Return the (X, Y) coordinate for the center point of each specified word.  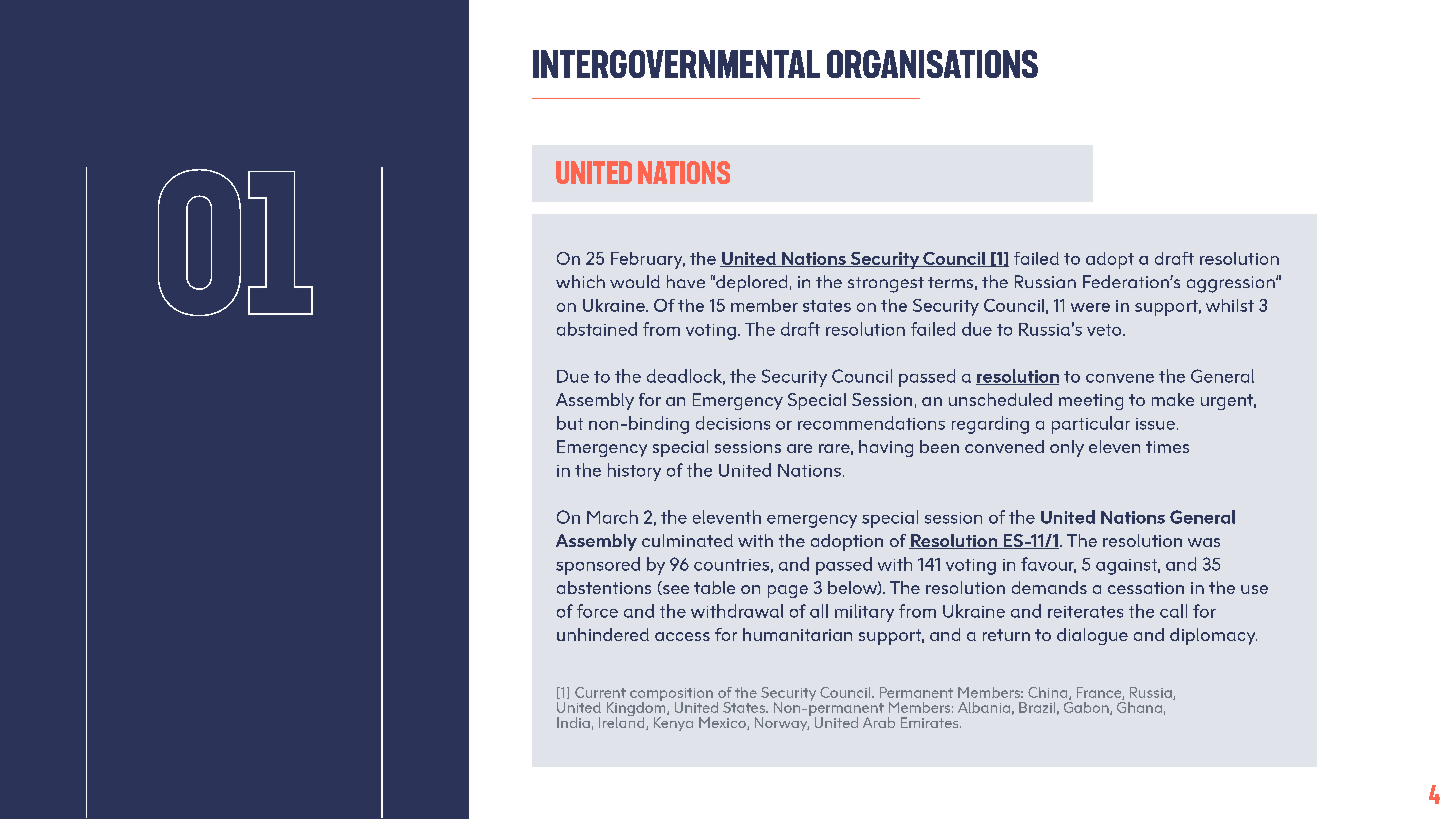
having (886, 448)
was (1204, 542)
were (1090, 307)
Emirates (931, 722)
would (635, 281)
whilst (1230, 305)
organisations (932, 64)
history (634, 472)
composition (671, 696)
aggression (1232, 284)
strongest (886, 285)
